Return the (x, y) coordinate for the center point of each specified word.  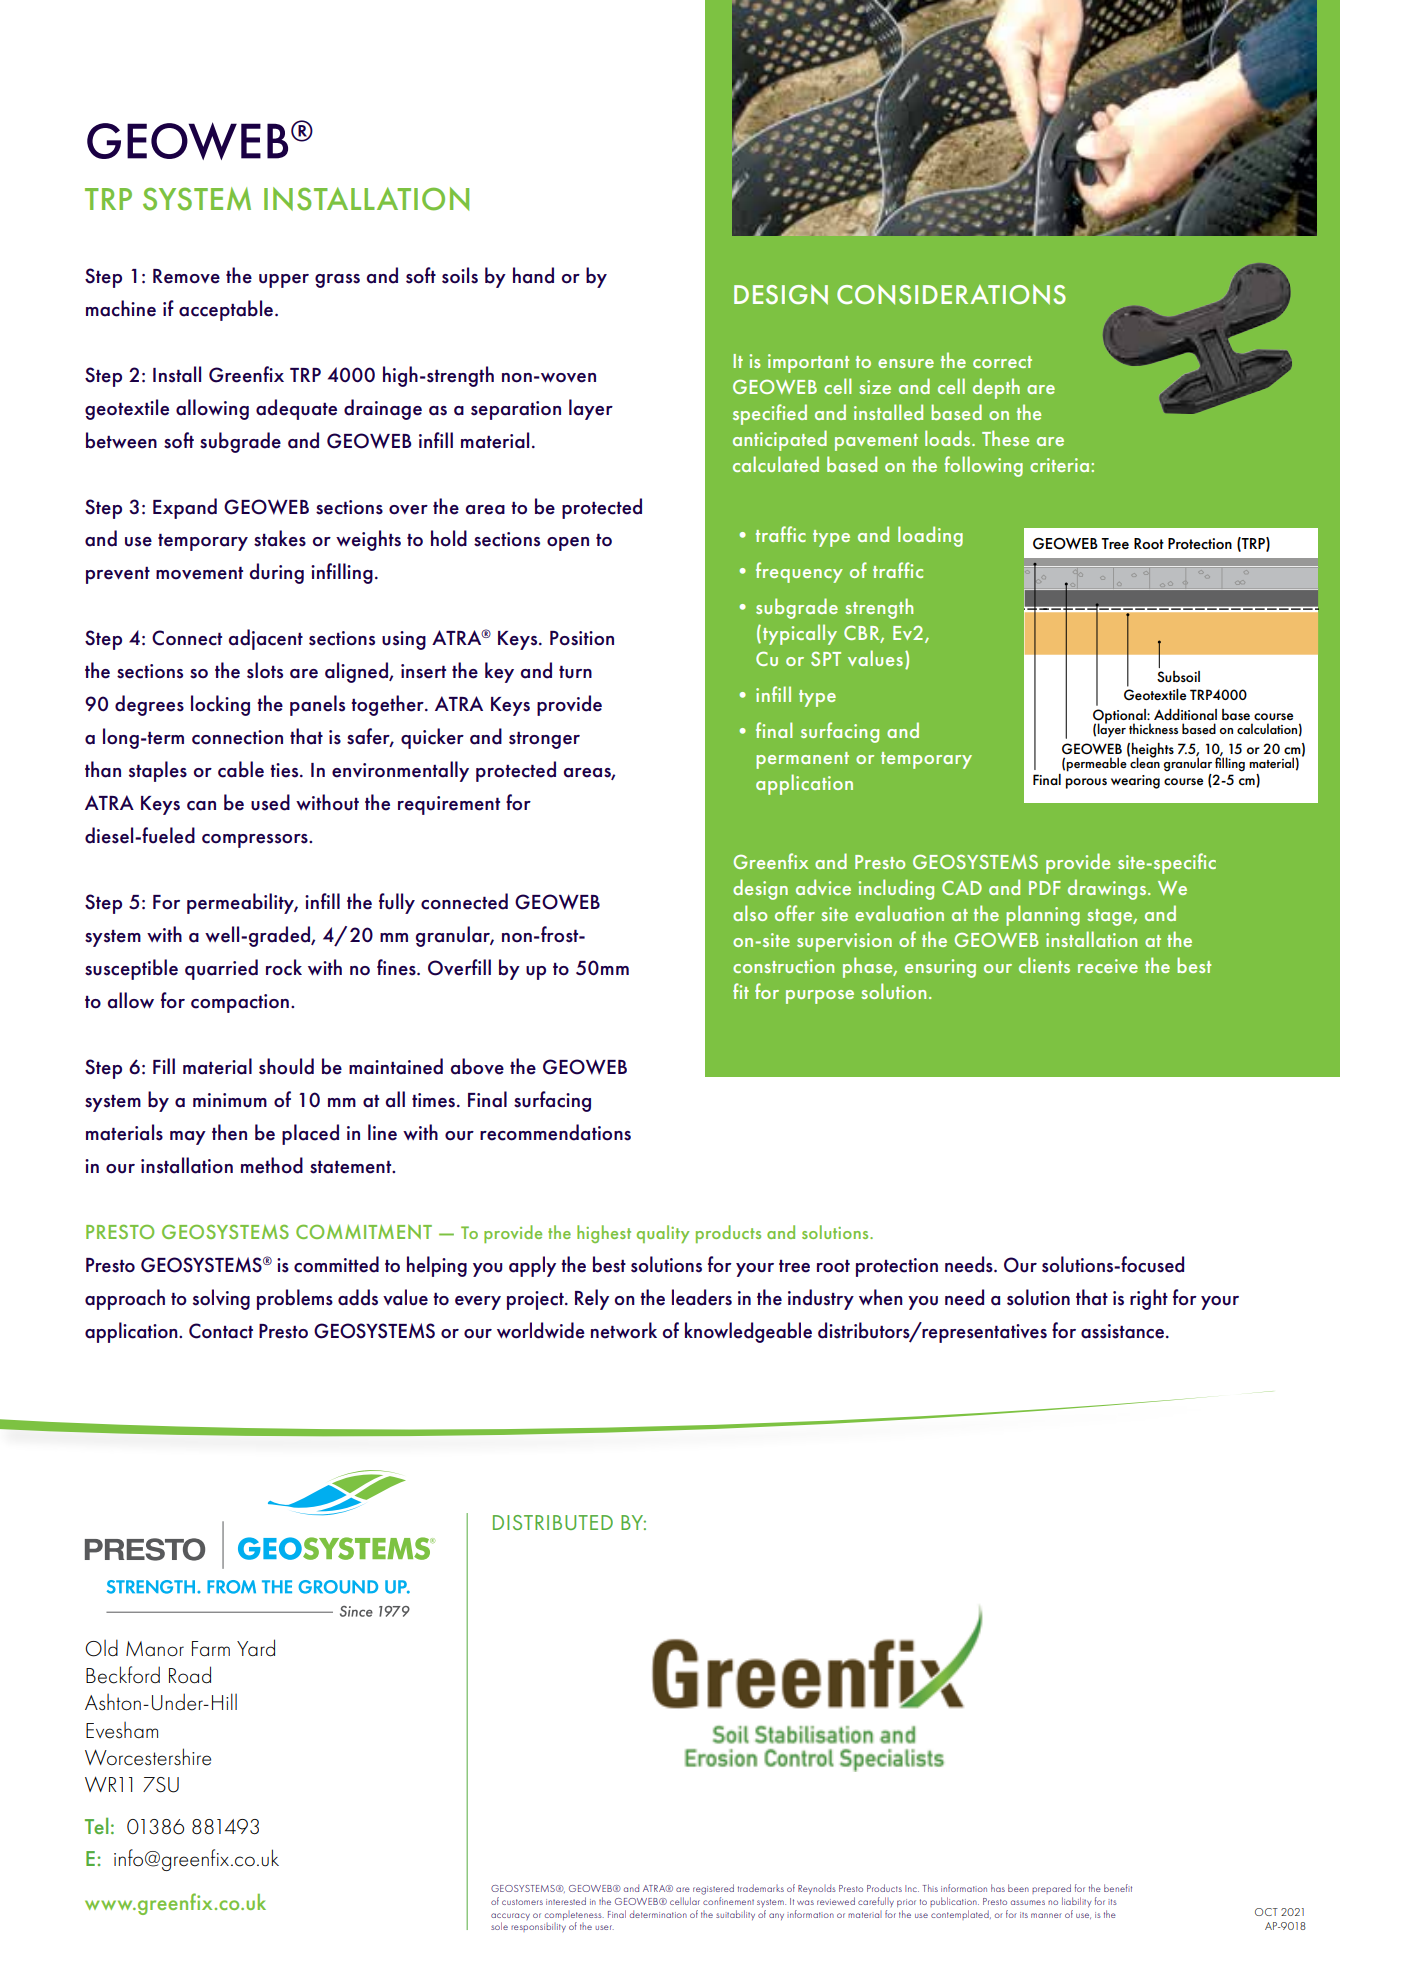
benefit (1118, 1888)
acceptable (226, 310)
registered (713, 1889)
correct (1002, 362)
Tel (96, 1825)
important (808, 363)
